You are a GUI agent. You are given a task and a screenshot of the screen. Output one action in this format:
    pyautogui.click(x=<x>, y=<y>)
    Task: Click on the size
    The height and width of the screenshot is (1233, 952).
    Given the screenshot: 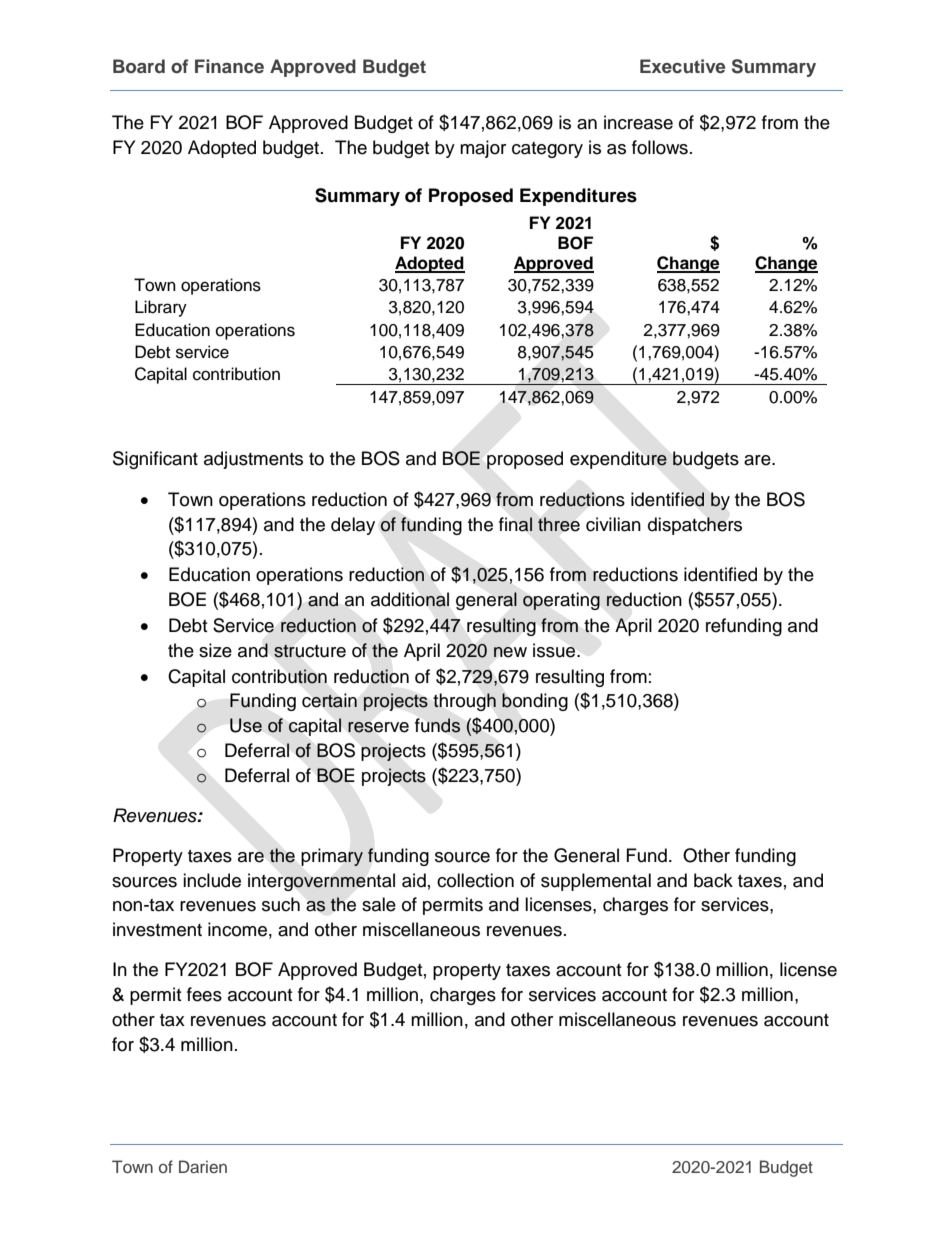 What is the action you would take?
    pyautogui.click(x=215, y=650)
